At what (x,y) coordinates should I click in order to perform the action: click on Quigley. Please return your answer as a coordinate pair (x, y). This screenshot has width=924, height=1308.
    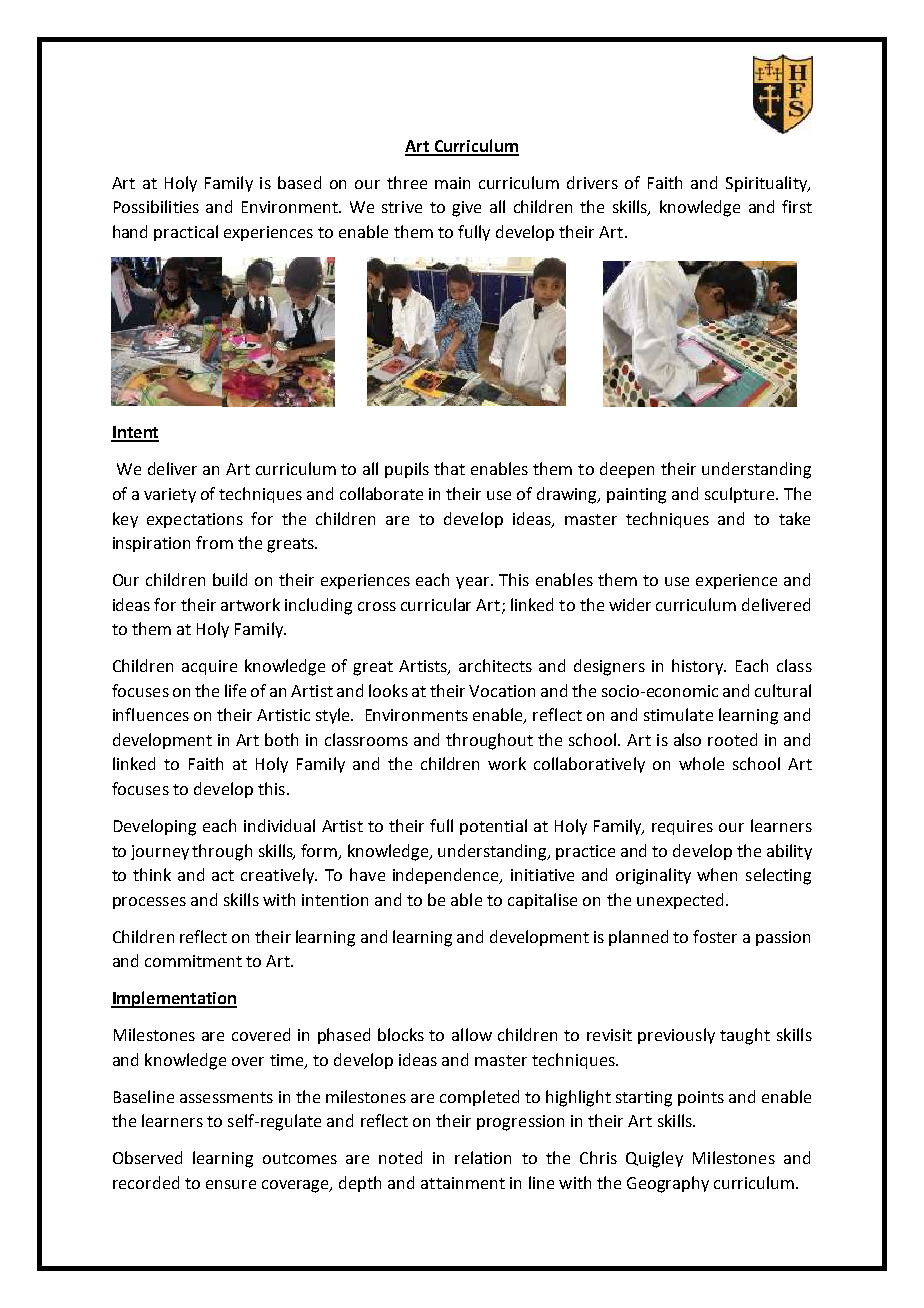
    Looking at the image, I should click on (654, 1159).
